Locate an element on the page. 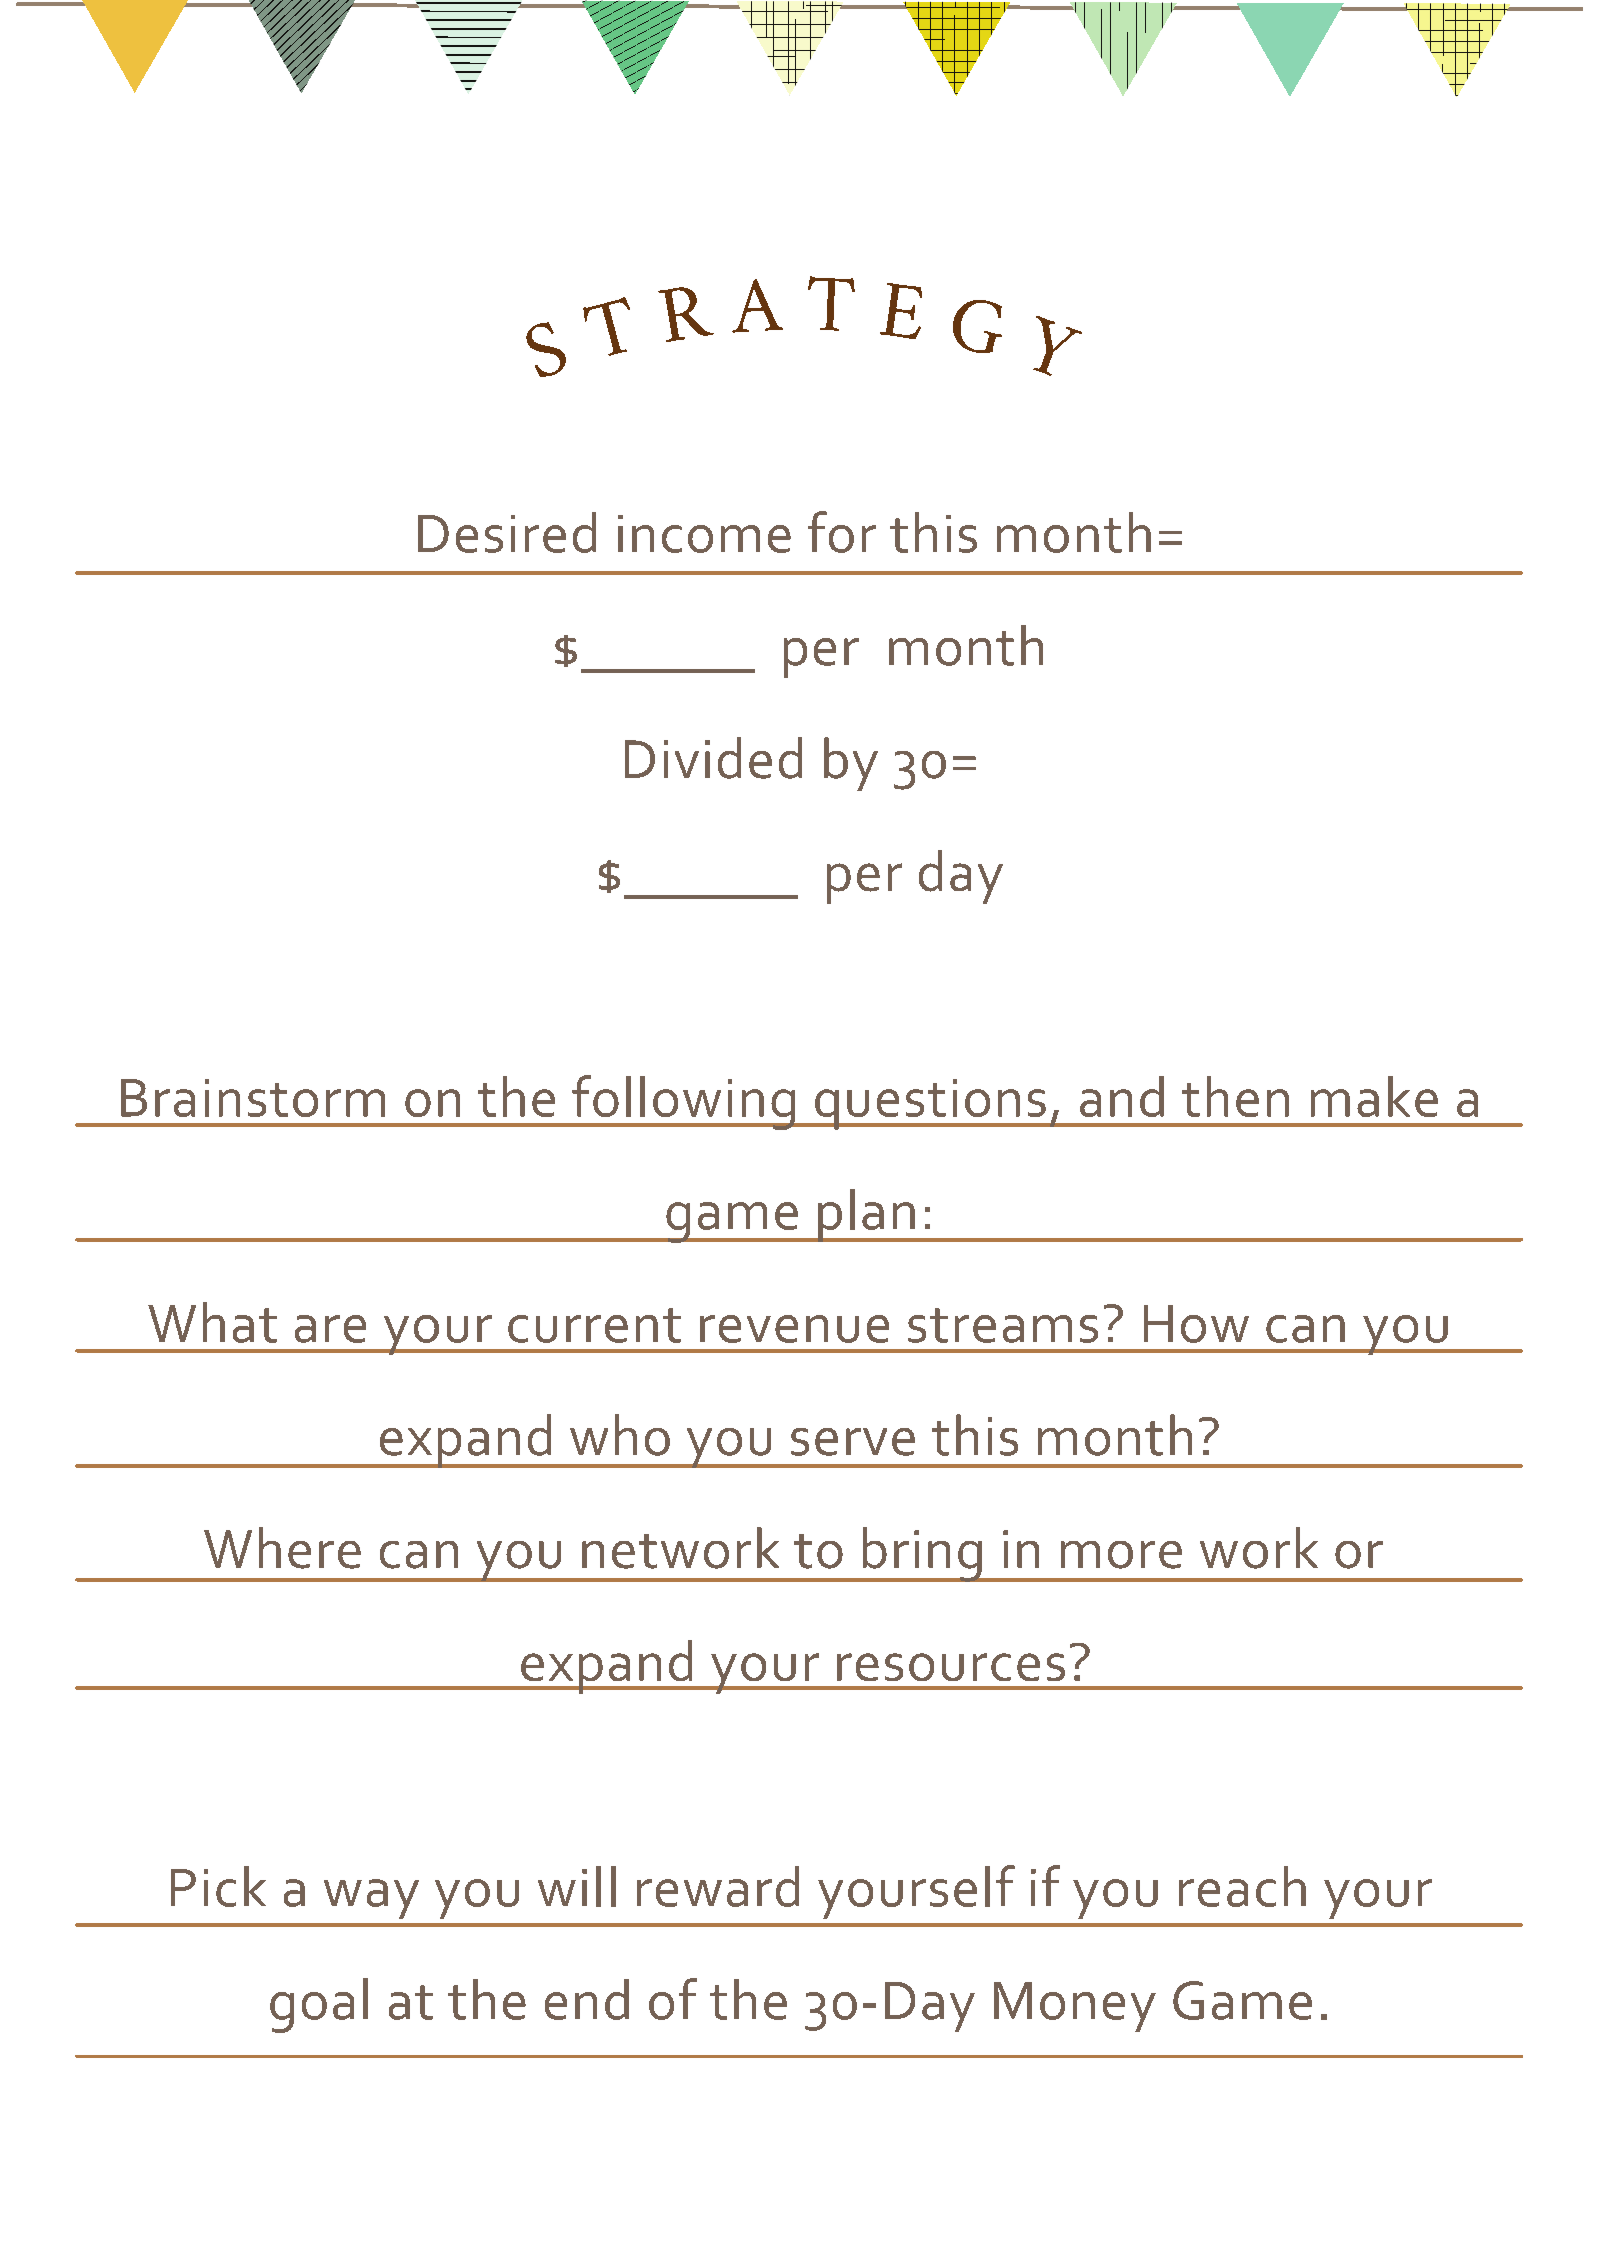 The image size is (1598, 2261). Desired is located at coordinates (507, 532).
